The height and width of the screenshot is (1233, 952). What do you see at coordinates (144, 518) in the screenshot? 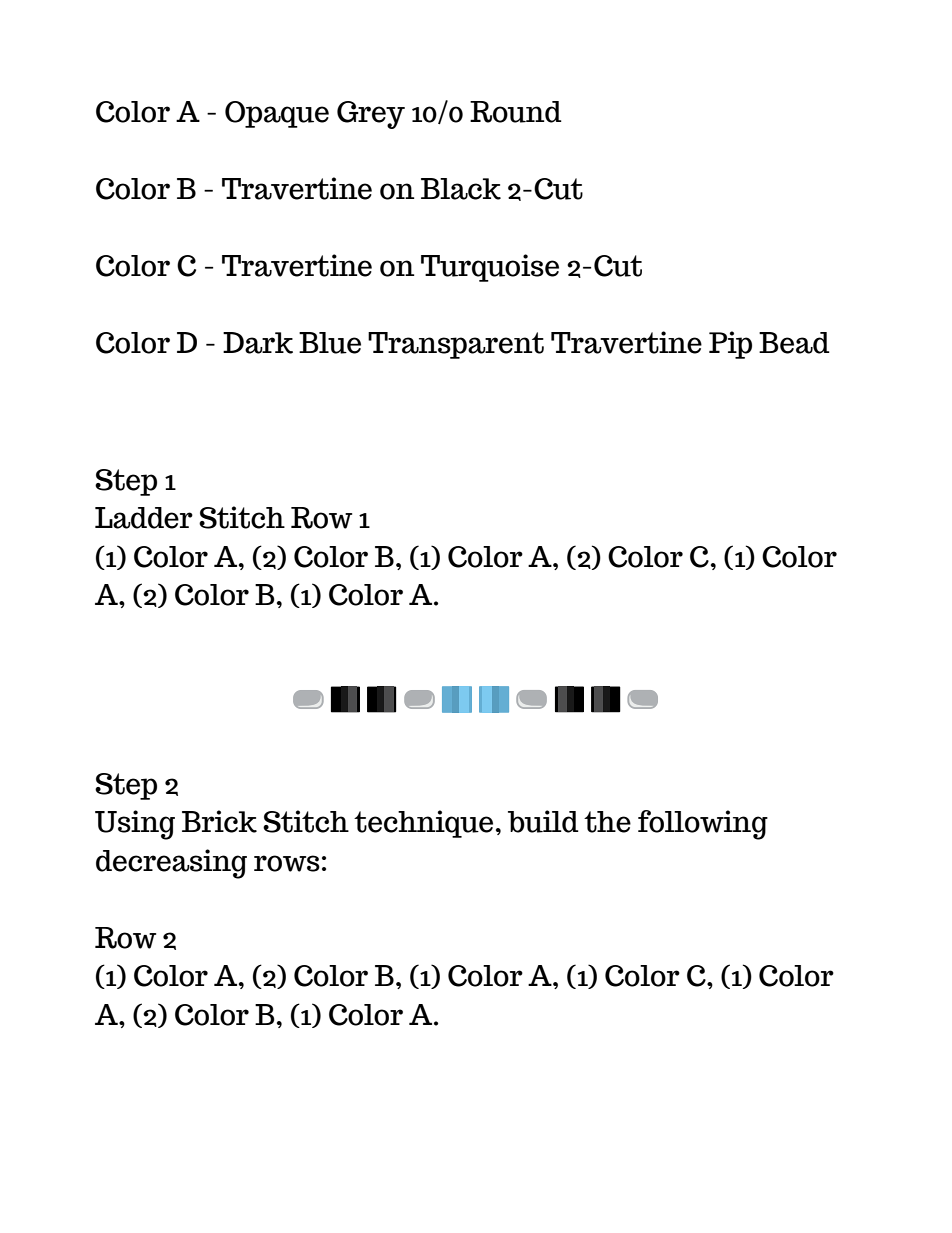
I see `Ladder` at bounding box center [144, 518].
